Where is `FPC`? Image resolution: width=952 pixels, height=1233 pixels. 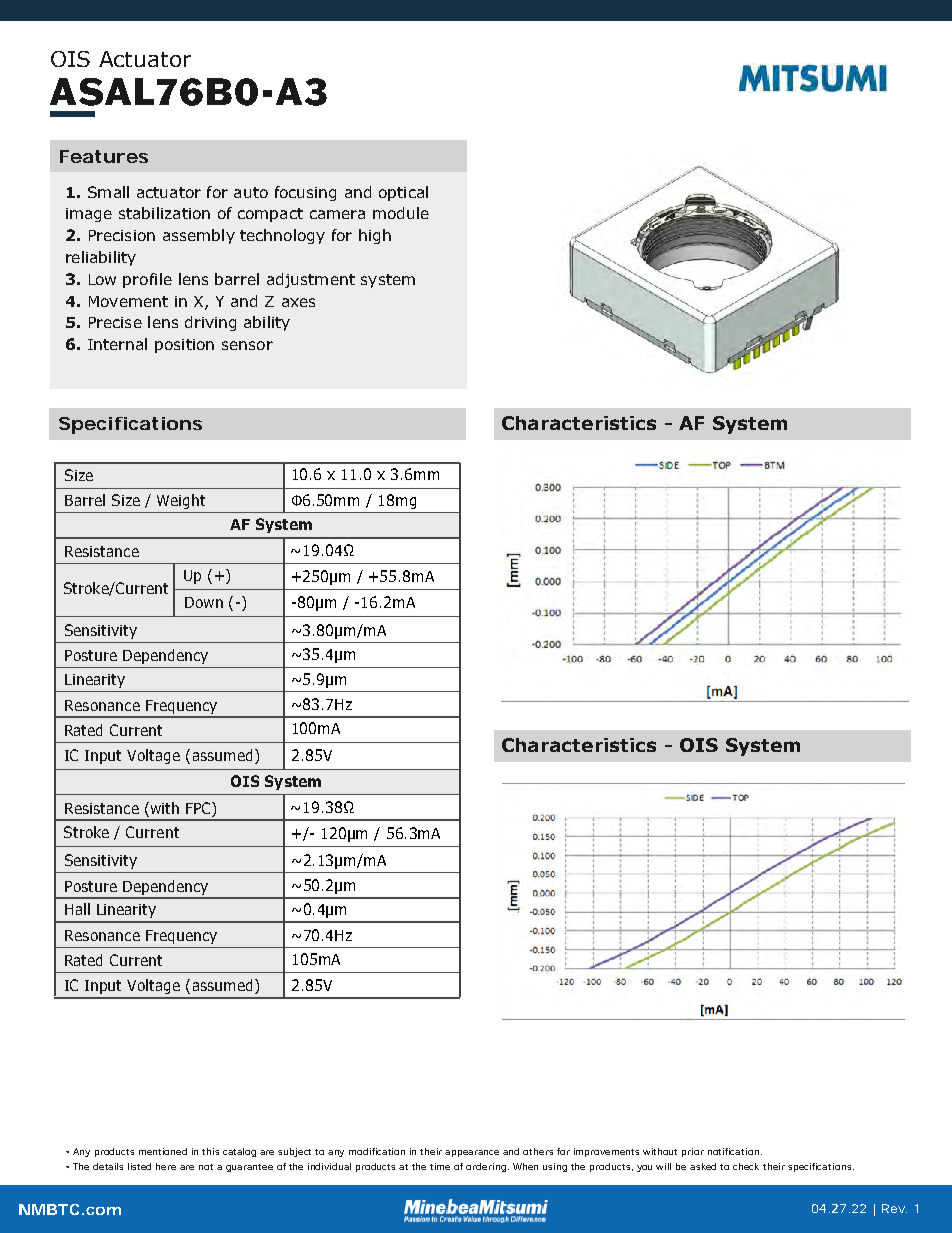
FPC is located at coordinates (199, 809).
